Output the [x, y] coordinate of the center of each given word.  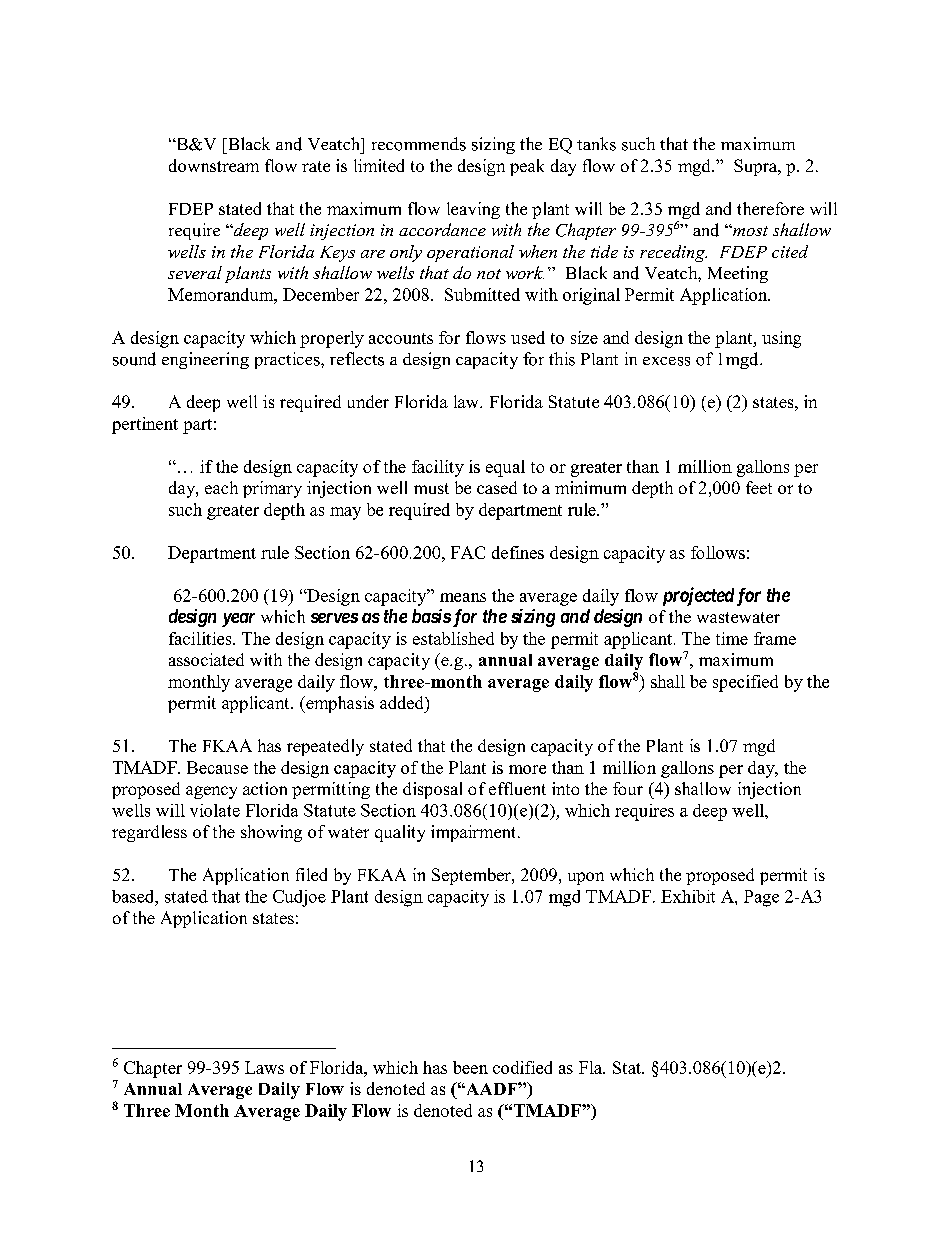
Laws [264, 1067]
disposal [432, 790]
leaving [473, 210]
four [628, 788]
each [221, 487]
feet [759, 487]
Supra [757, 167]
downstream [214, 165]
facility [438, 468]
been [470, 1067]
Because [217, 767]
